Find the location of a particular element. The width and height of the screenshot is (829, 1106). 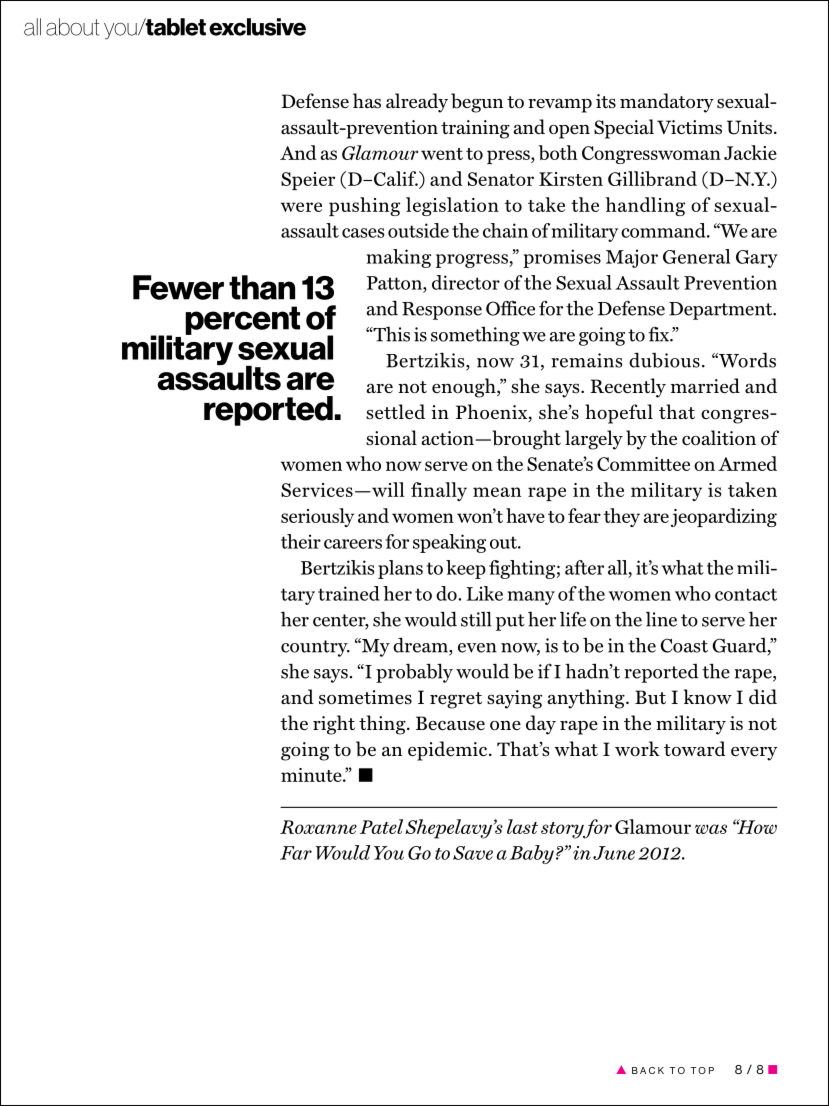

mandatory is located at coordinates (667, 103).
